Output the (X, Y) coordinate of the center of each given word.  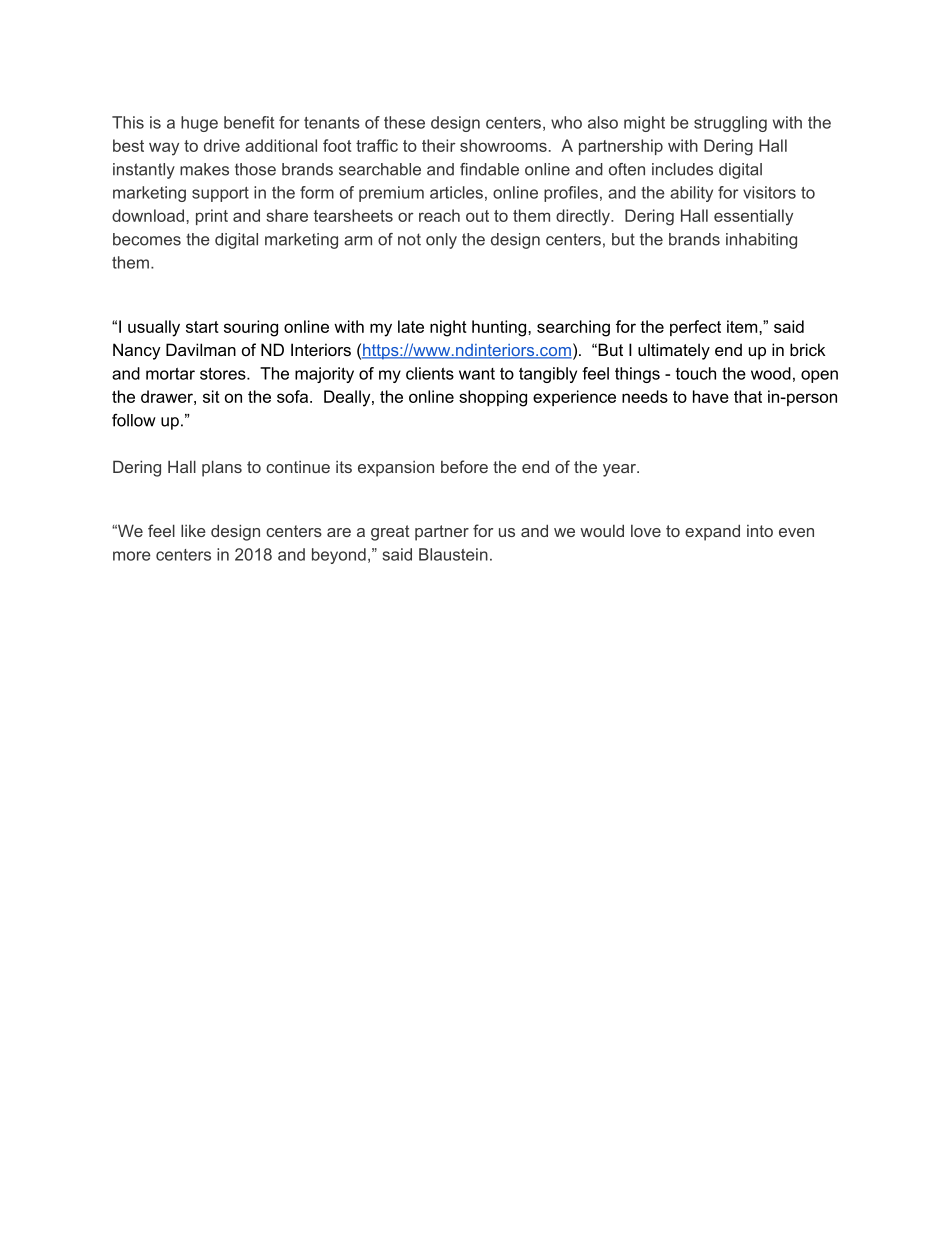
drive (222, 145)
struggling (730, 124)
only (441, 241)
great (390, 533)
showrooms (503, 145)
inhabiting (761, 241)
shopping (493, 398)
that (748, 396)
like (193, 530)
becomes (147, 239)
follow (134, 420)
